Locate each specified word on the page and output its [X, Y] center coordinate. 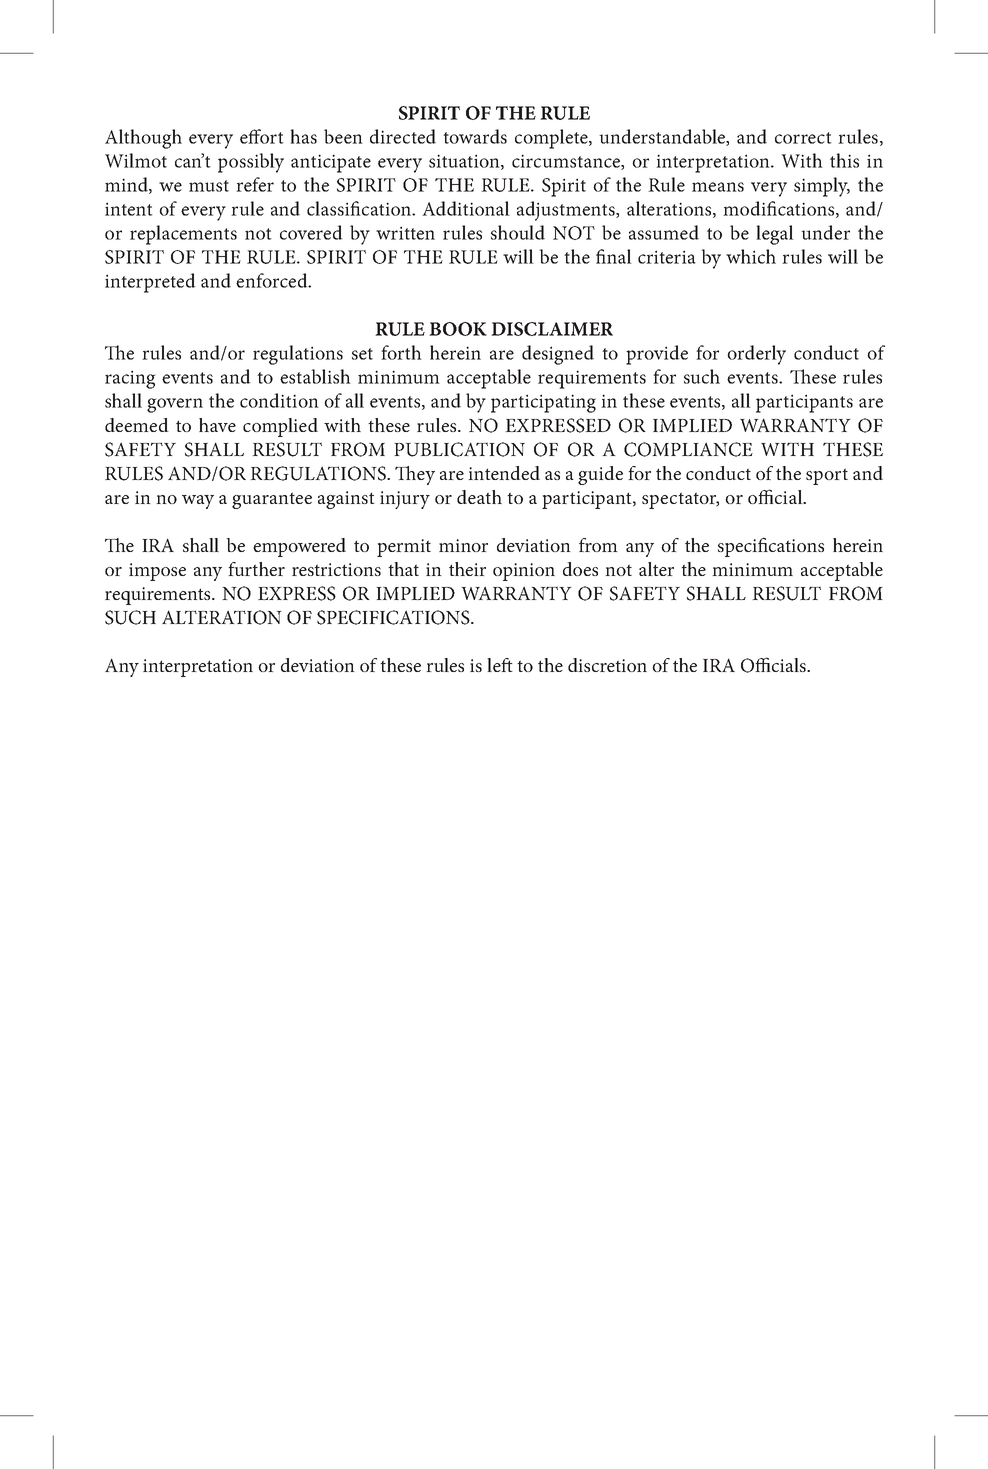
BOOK [458, 329]
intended [504, 473]
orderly [756, 355]
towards [475, 136]
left [500, 665]
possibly [251, 163]
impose [157, 572]
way [198, 502]
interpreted [150, 283]
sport [827, 476]
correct [803, 138]
